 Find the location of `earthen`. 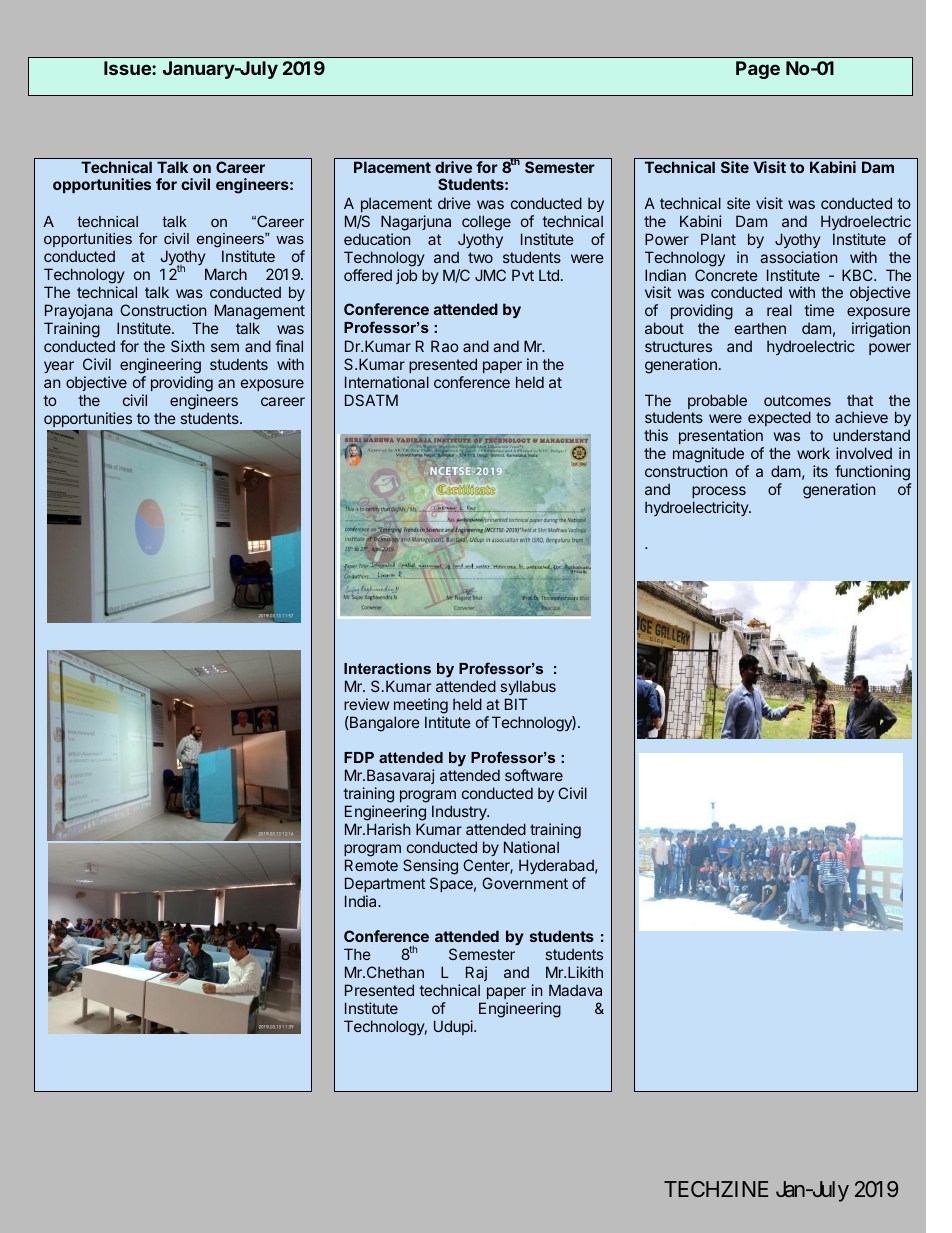

earthen is located at coordinates (760, 328).
